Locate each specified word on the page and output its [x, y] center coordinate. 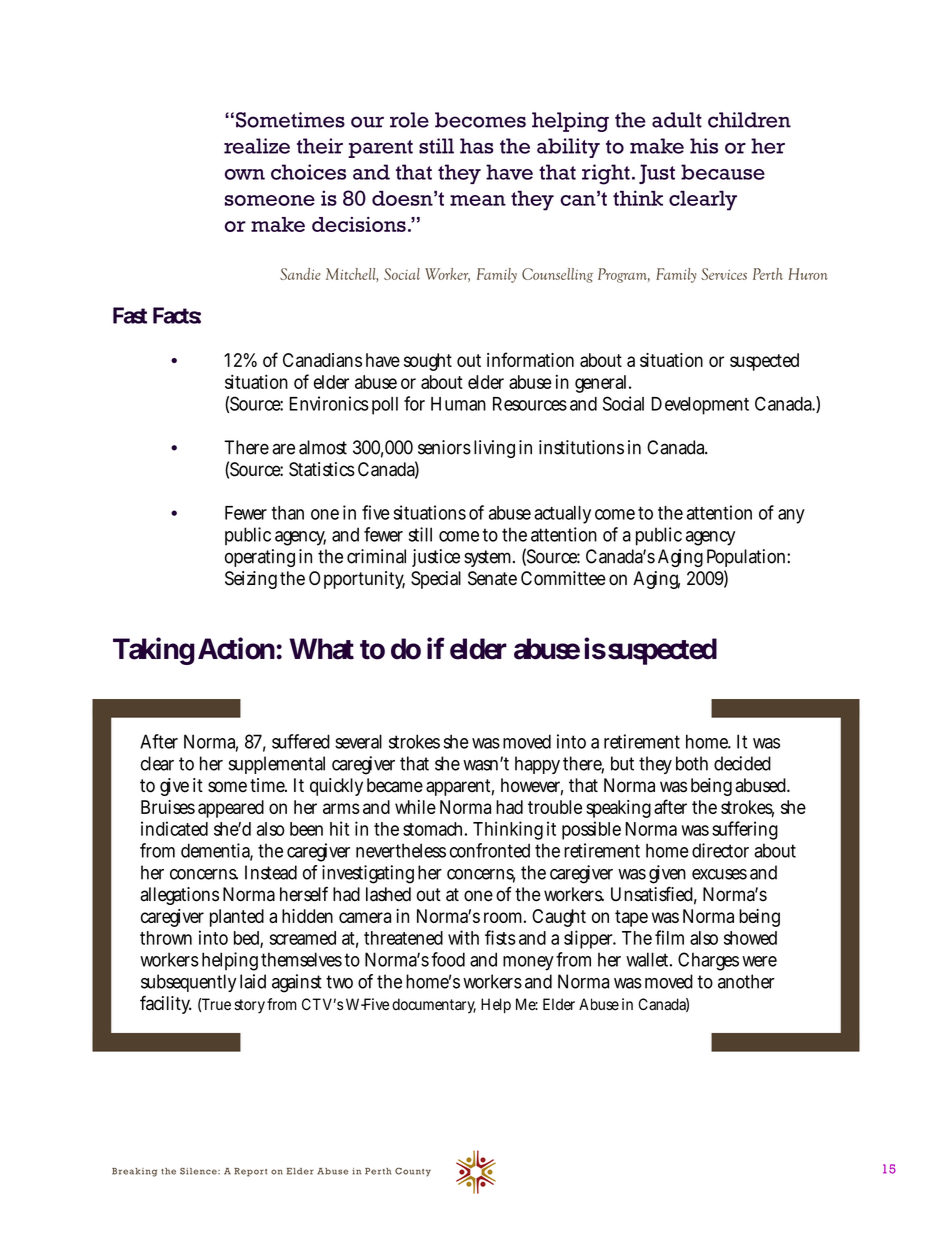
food [448, 959]
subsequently [188, 983]
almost [323, 447]
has [477, 146]
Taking [154, 651]
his [704, 146]
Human [458, 404]
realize [257, 146]
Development [700, 406]
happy [537, 765]
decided [742, 763]
